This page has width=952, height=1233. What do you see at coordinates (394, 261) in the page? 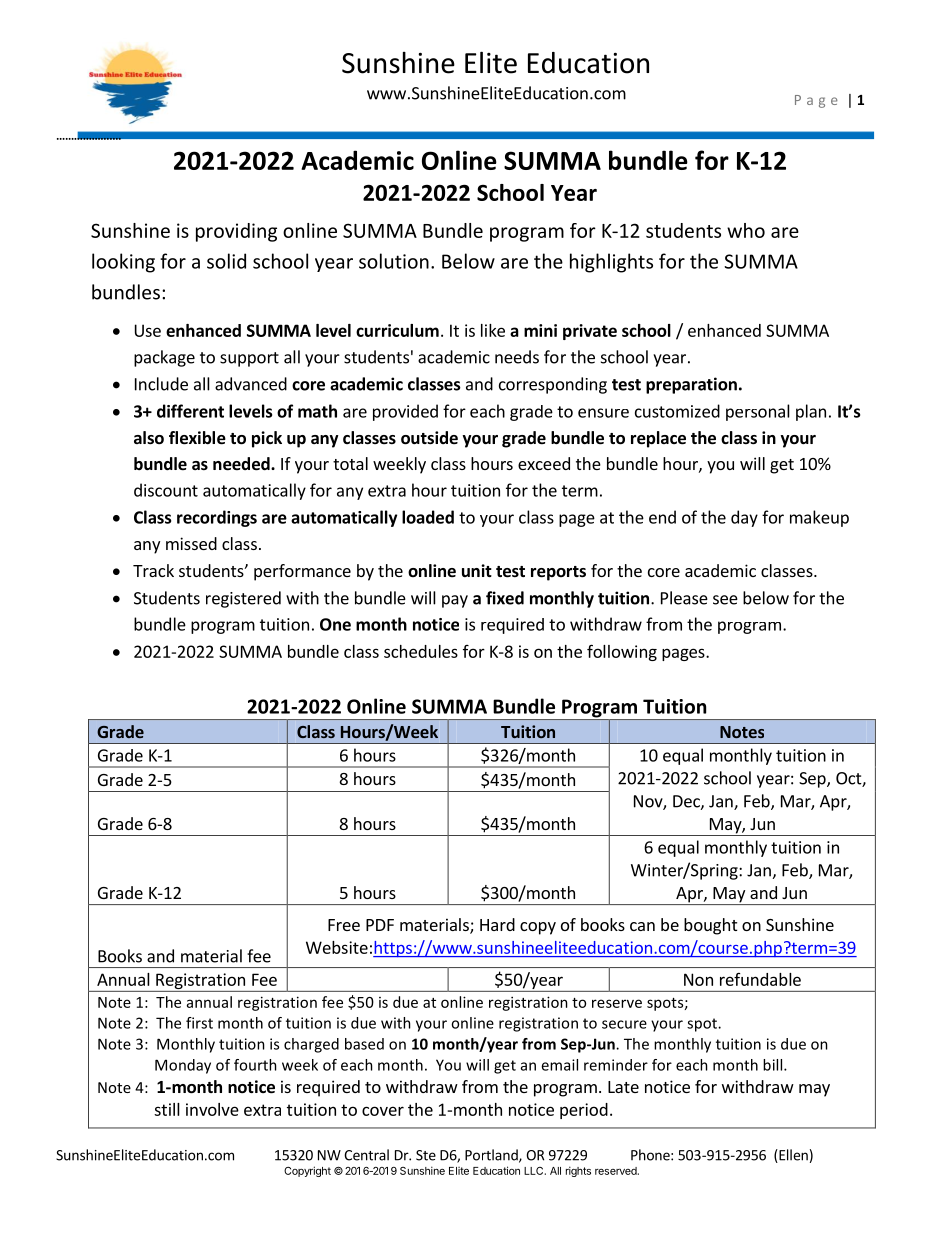
I see `solution` at bounding box center [394, 261].
